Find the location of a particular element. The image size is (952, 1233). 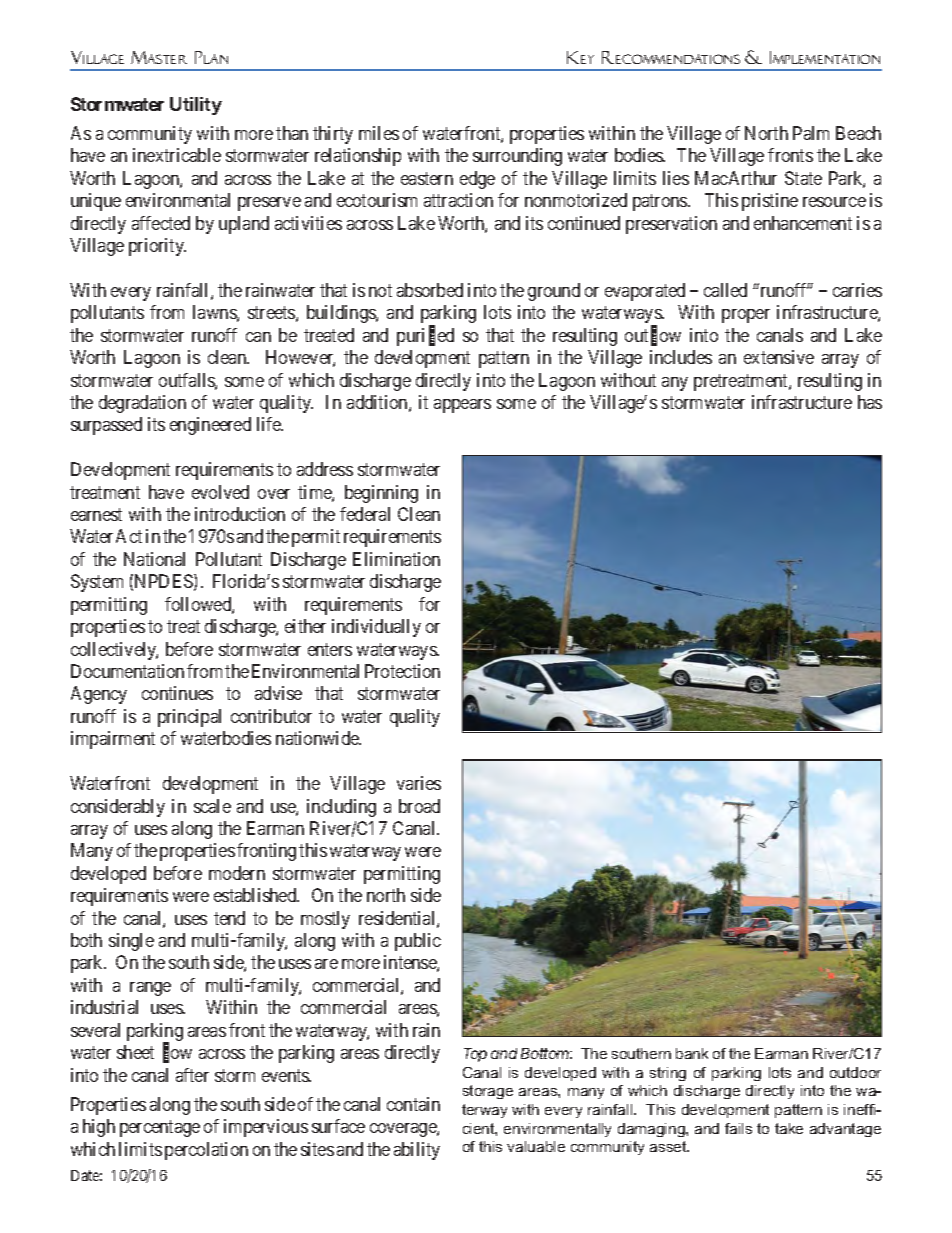

Palm is located at coordinates (811, 133).
